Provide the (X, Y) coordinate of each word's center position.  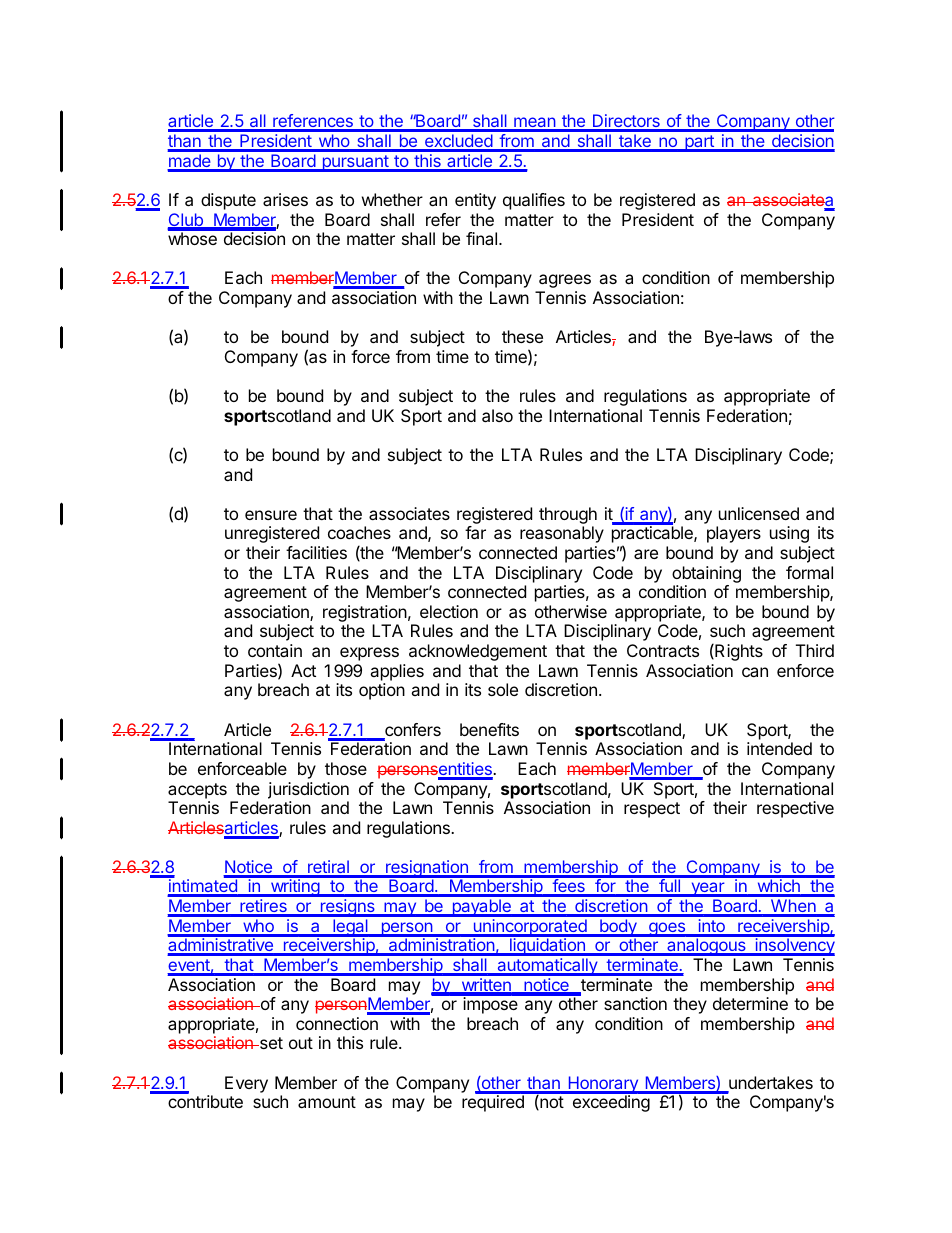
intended (779, 748)
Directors (626, 122)
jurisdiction (308, 792)
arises (285, 199)
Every (246, 1084)
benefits (489, 729)
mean (534, 124)
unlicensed (759, 513)
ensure (271, 515)
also (497, 415)
